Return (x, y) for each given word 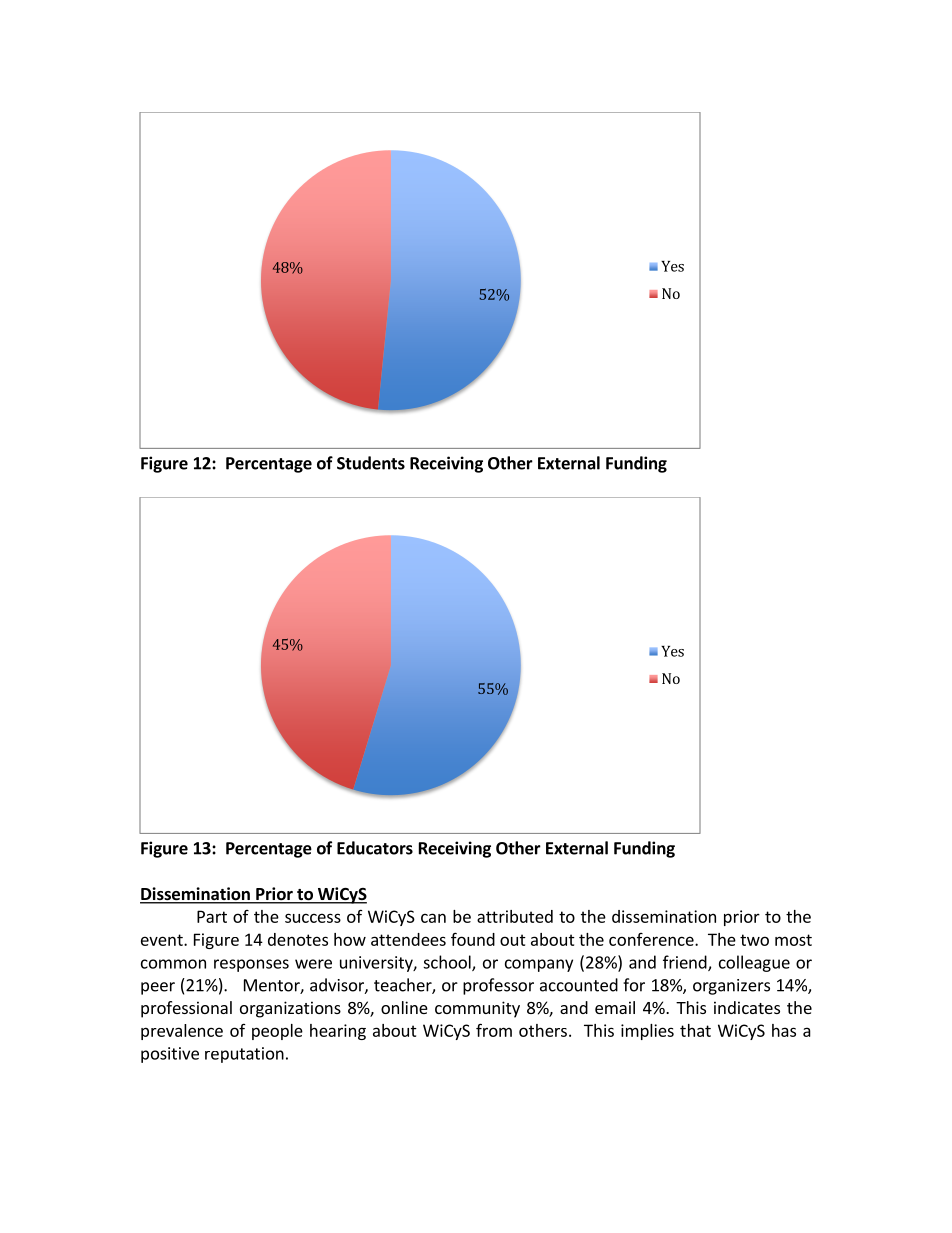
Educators (375, 848)
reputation (244, 1055)
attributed (515, 916)
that (695, 1030)
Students (371, 463)
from (494, 1030)
